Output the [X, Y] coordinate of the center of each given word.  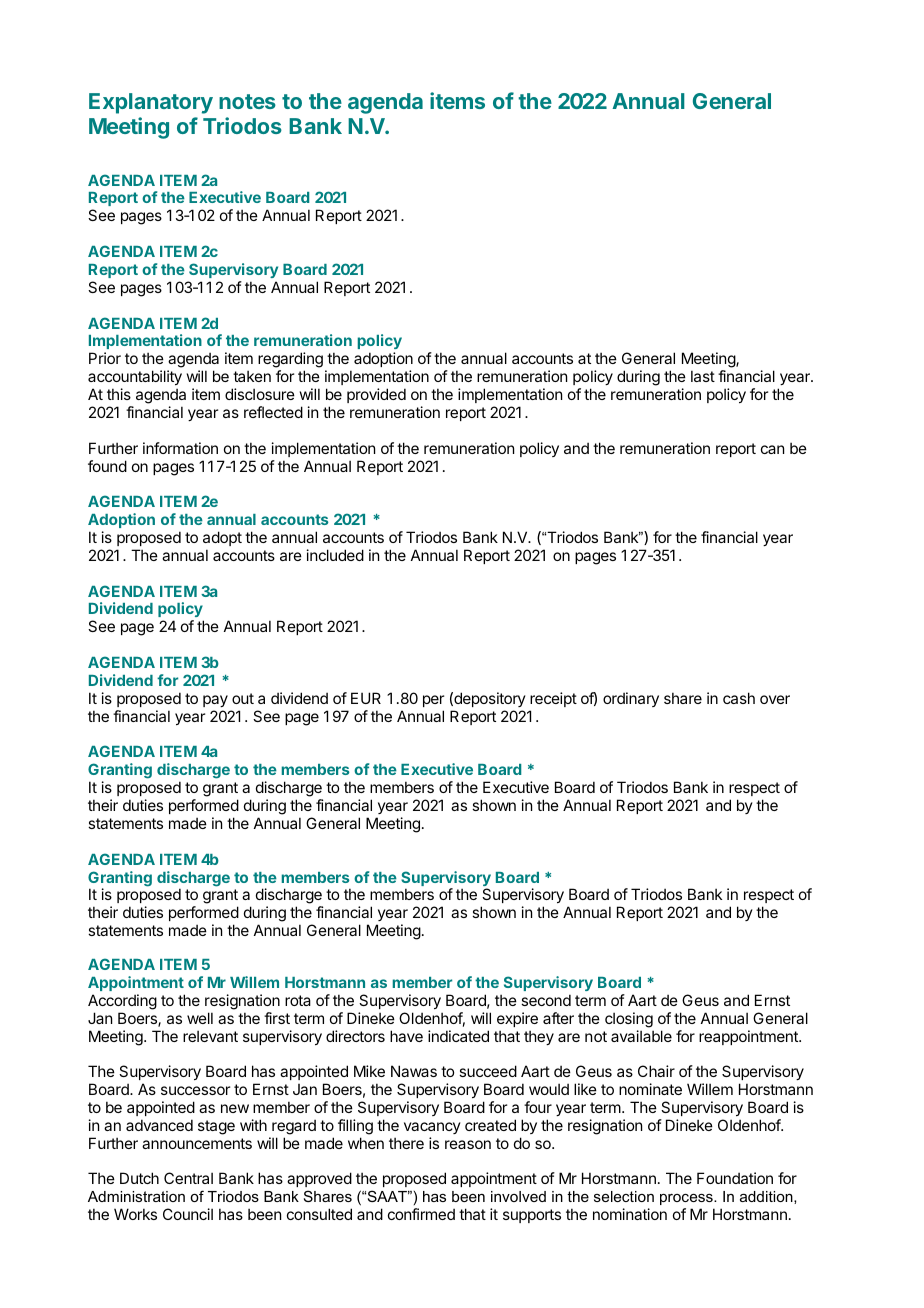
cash [739, 698]
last [703, 376]
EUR [366, 698]
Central [188, 1178]
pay [215, 701]
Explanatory [151, 103]
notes [247, 101]
